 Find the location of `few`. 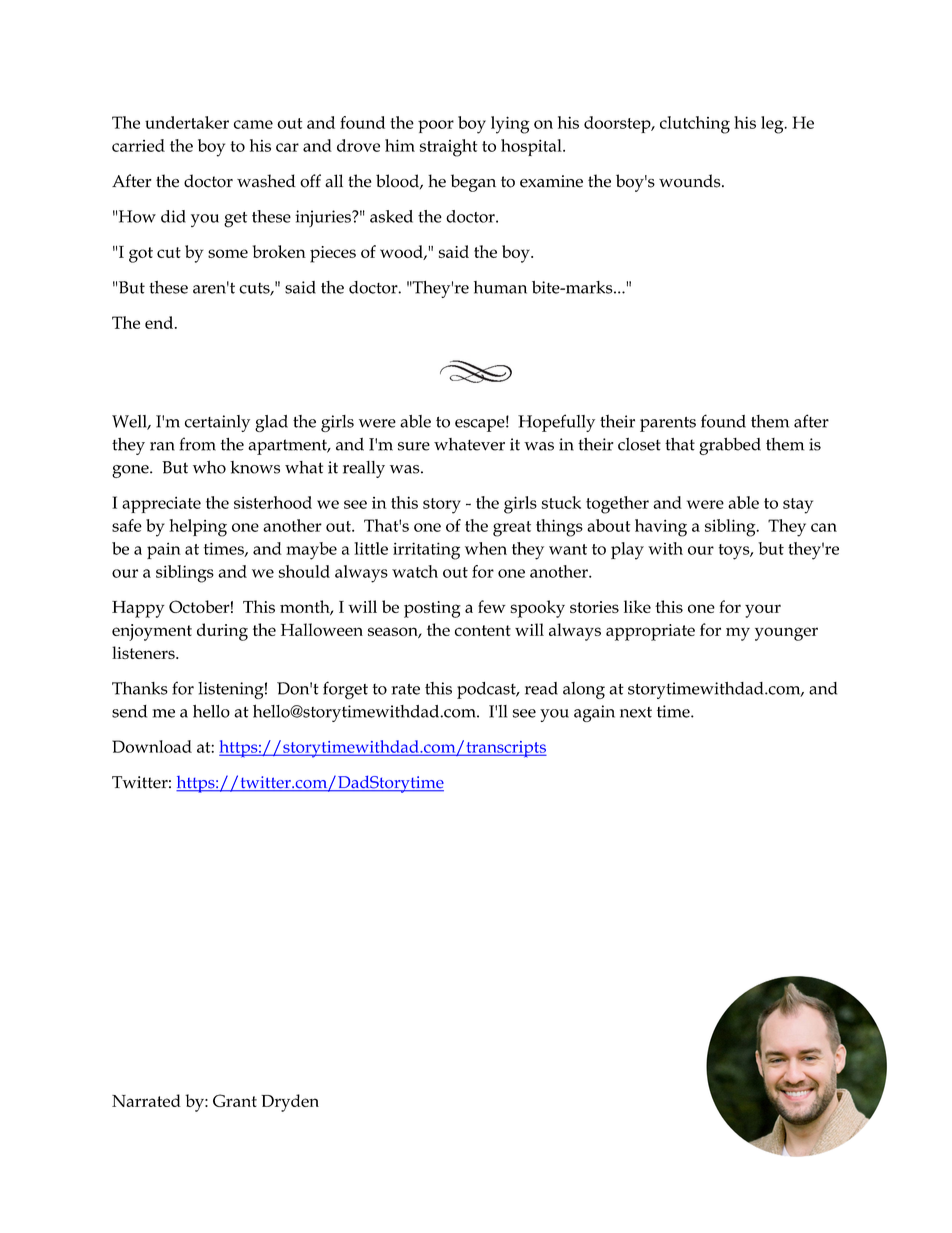

few is located at coordinates (492, 606).
